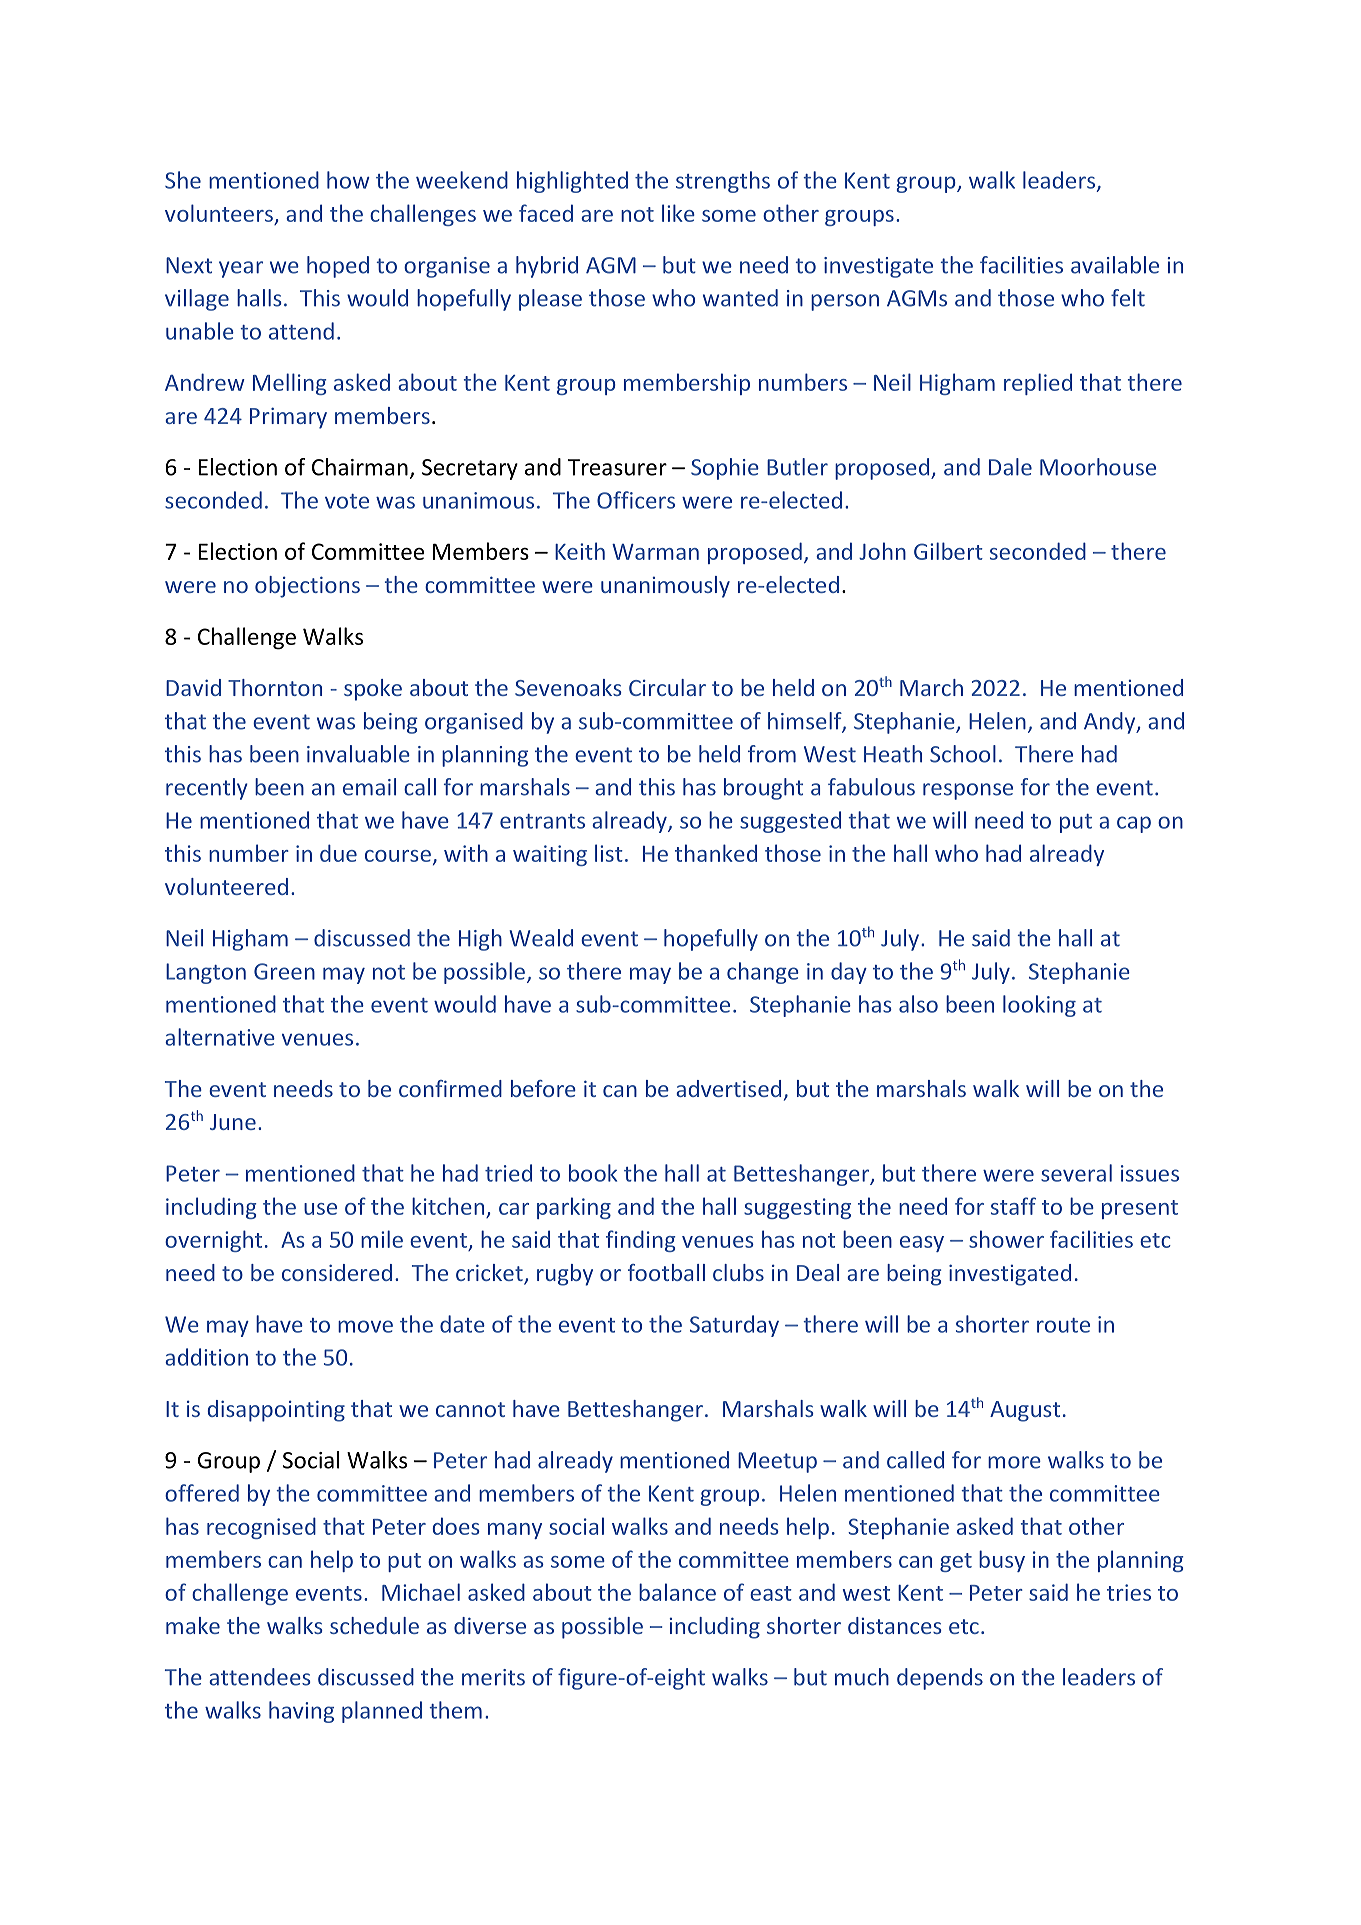 This document has width=1361, height=1925. I want to click on Gilbert, so click(948, 551).
